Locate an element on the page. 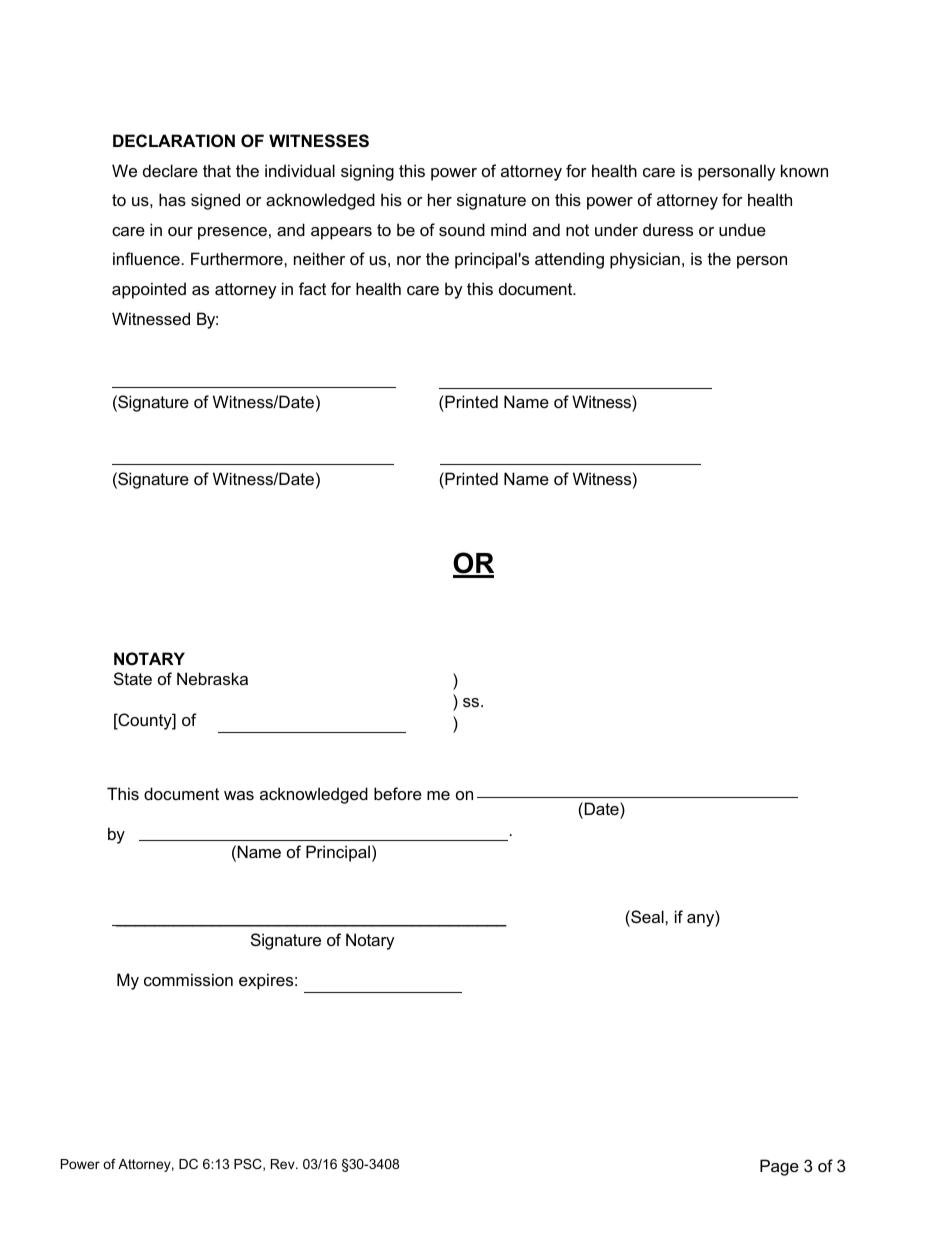 Image resolution: width=952 pixels, height=1233 pixels. sound is located at coordinates (462, 229).
